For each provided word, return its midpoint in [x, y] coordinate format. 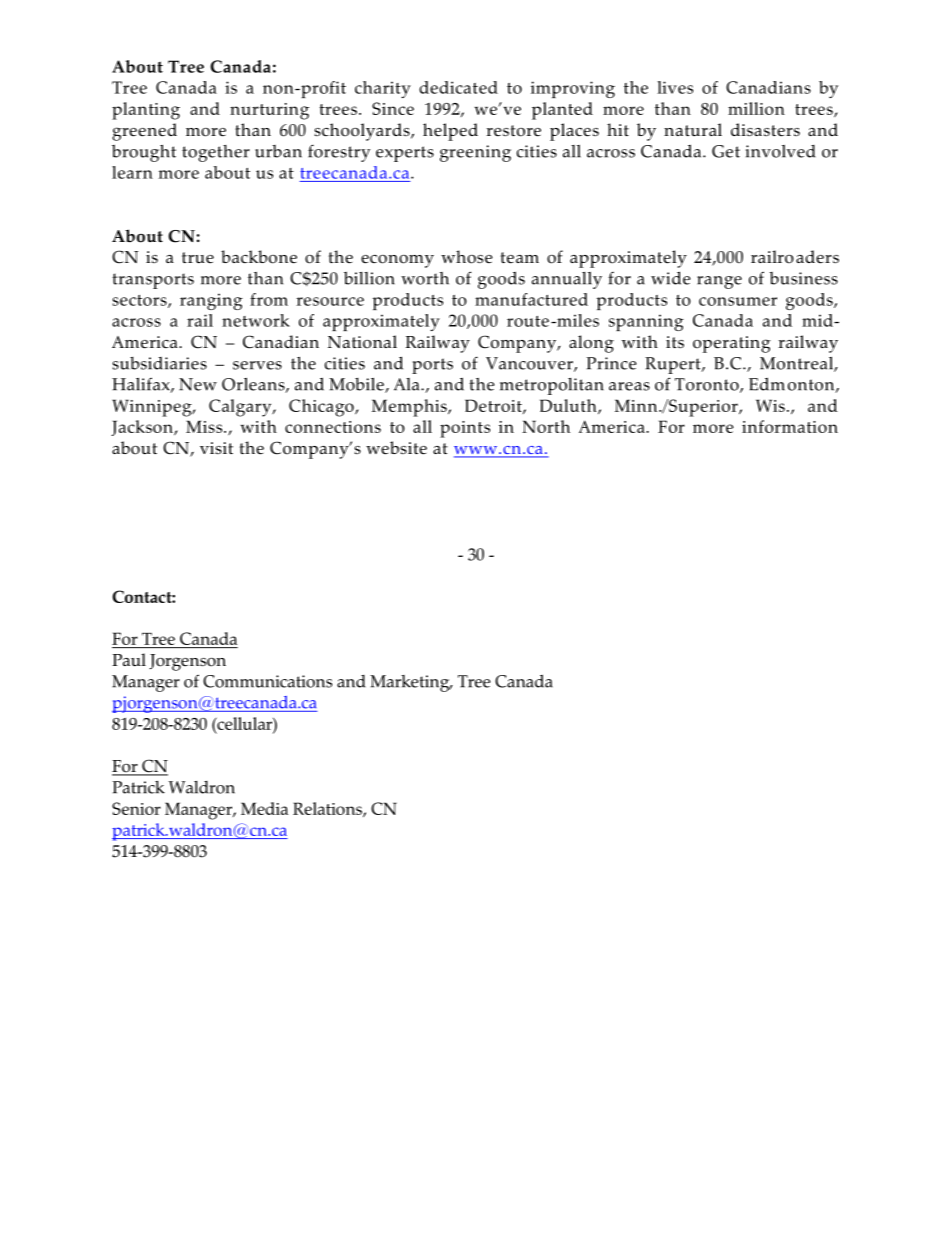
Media [264, 808]
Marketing [411, 683]
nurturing [269, 111]
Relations [328, 809]
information [790, 426]
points [465, 429]
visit [216, 448]
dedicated [458, 87]
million [756, 108]
